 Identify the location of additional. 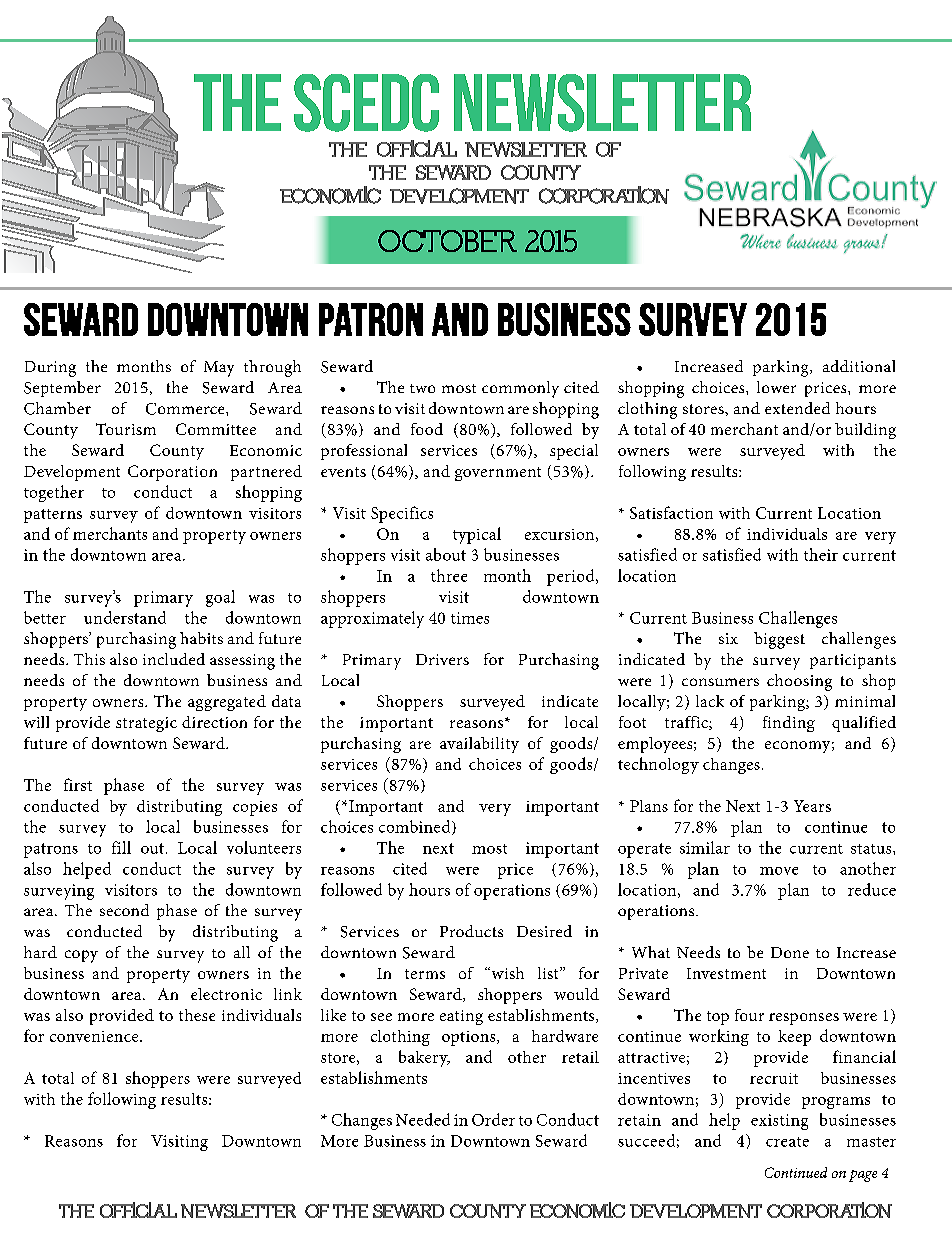
(859, 366).
